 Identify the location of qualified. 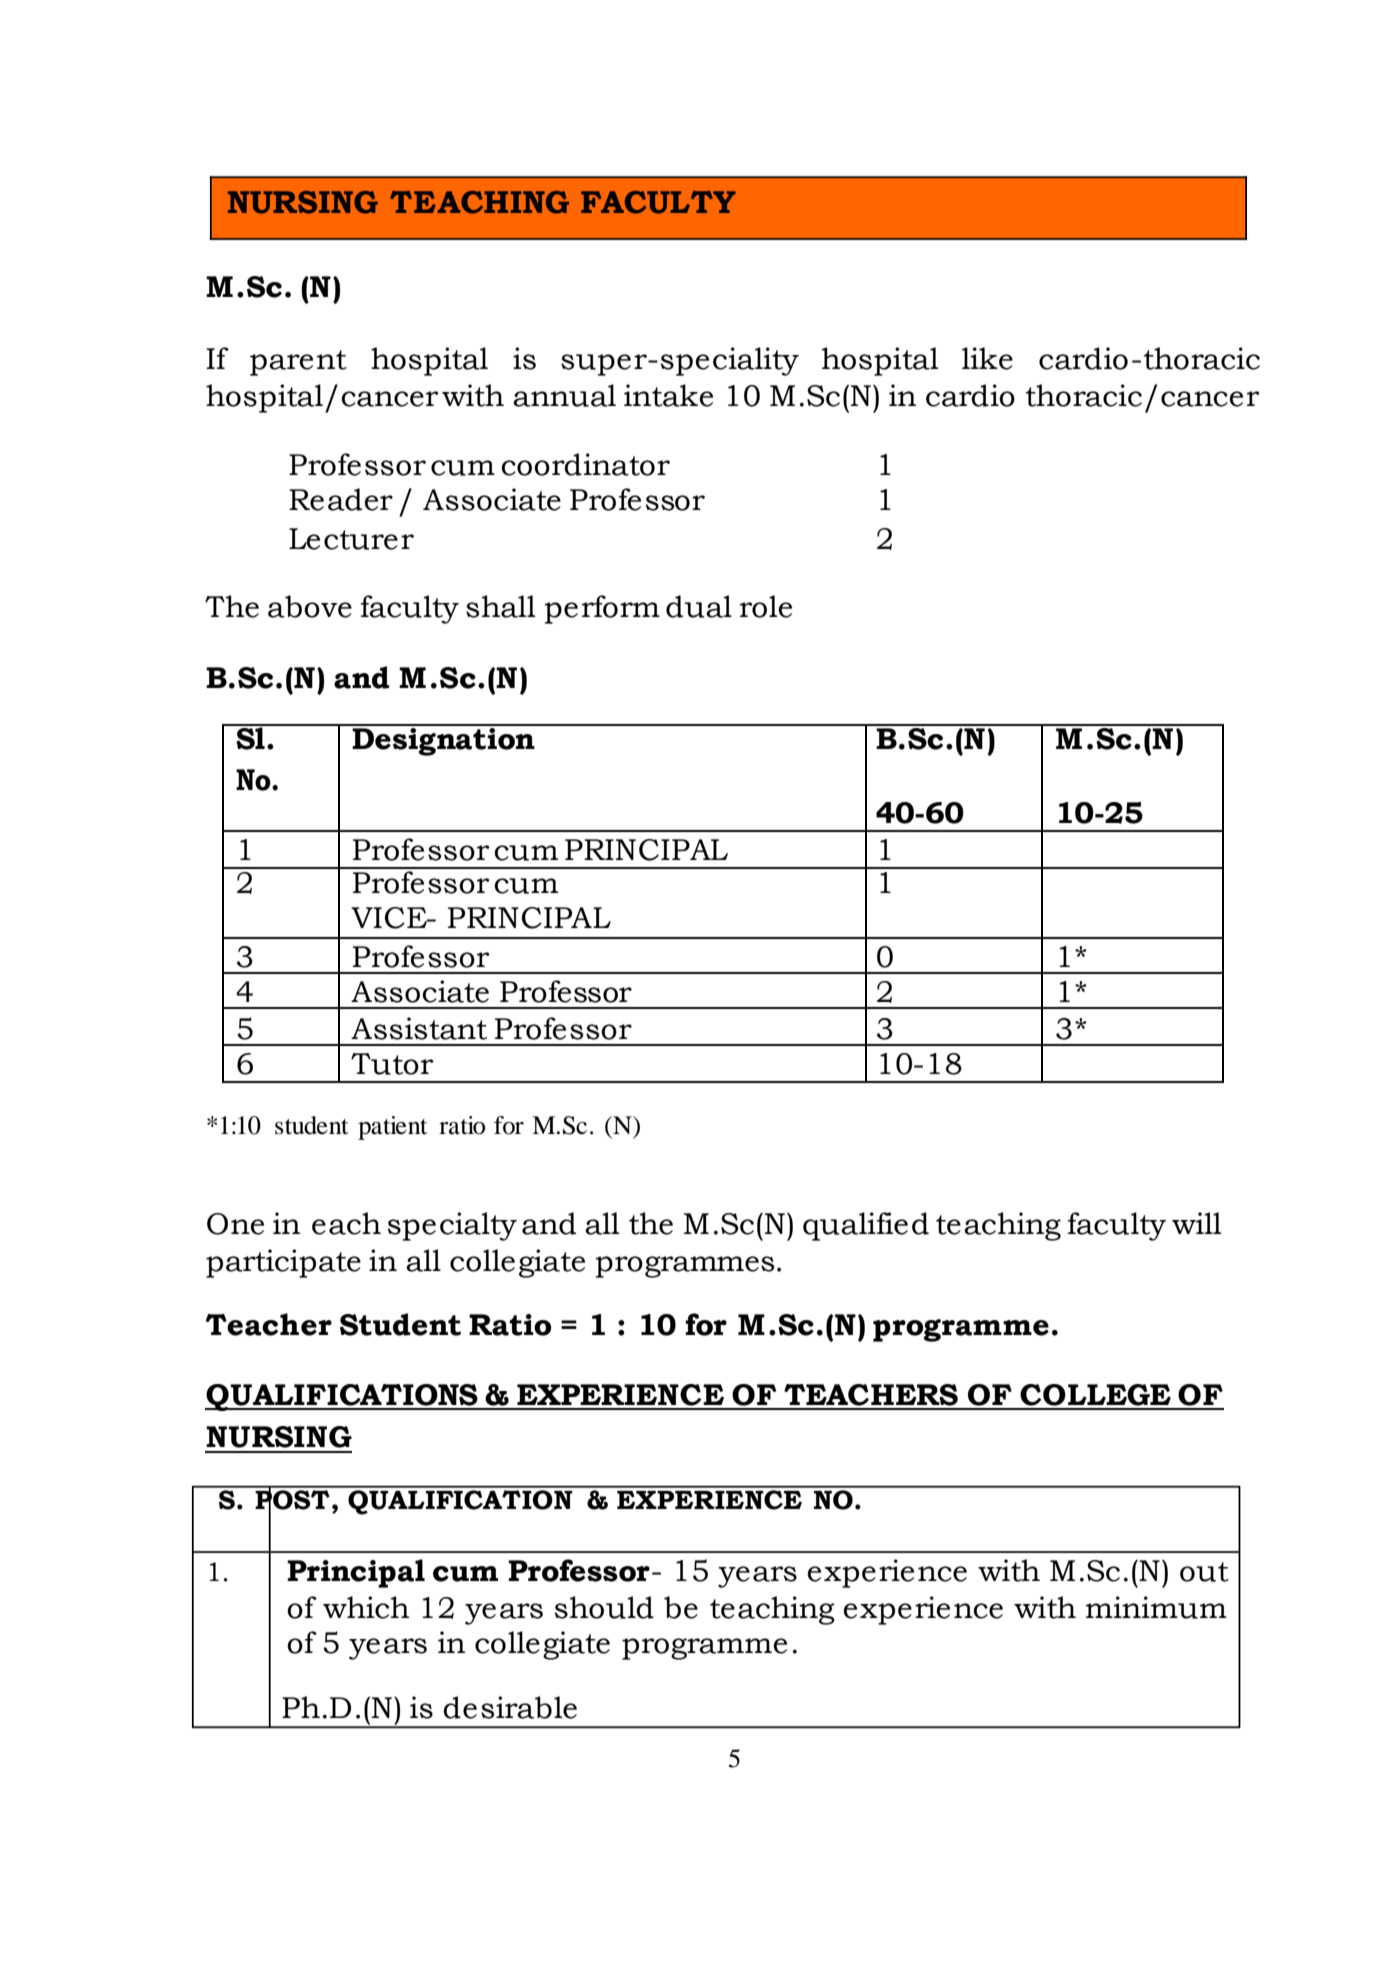
(866, 1226).
